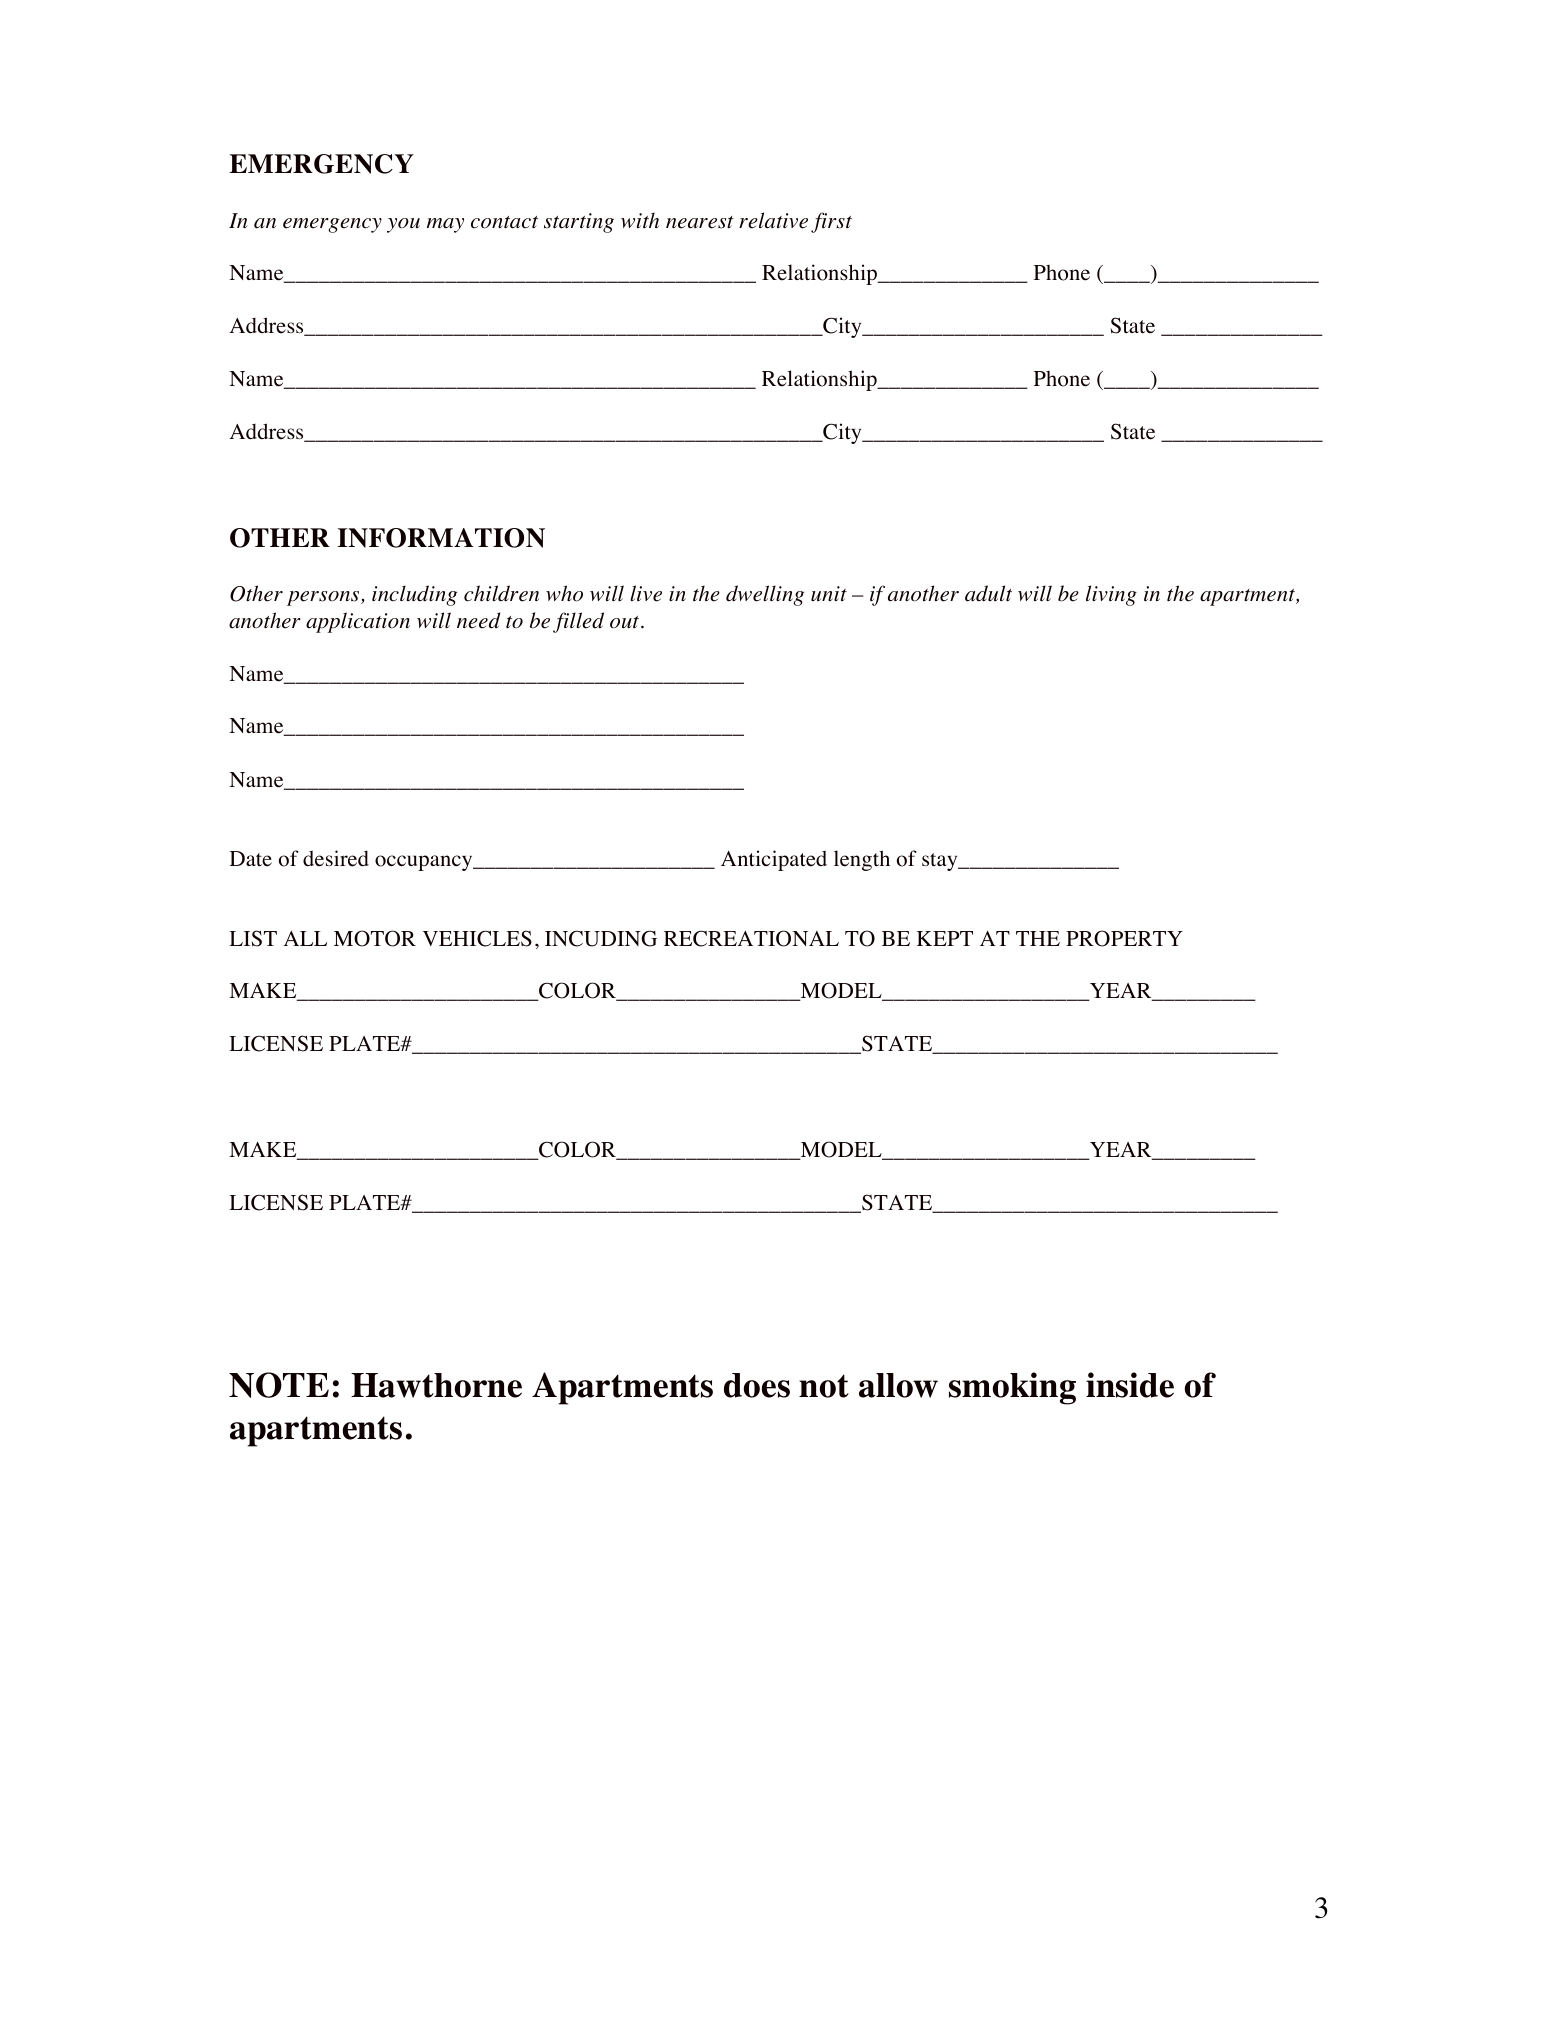  I want to click on live, so click(646, 593).
